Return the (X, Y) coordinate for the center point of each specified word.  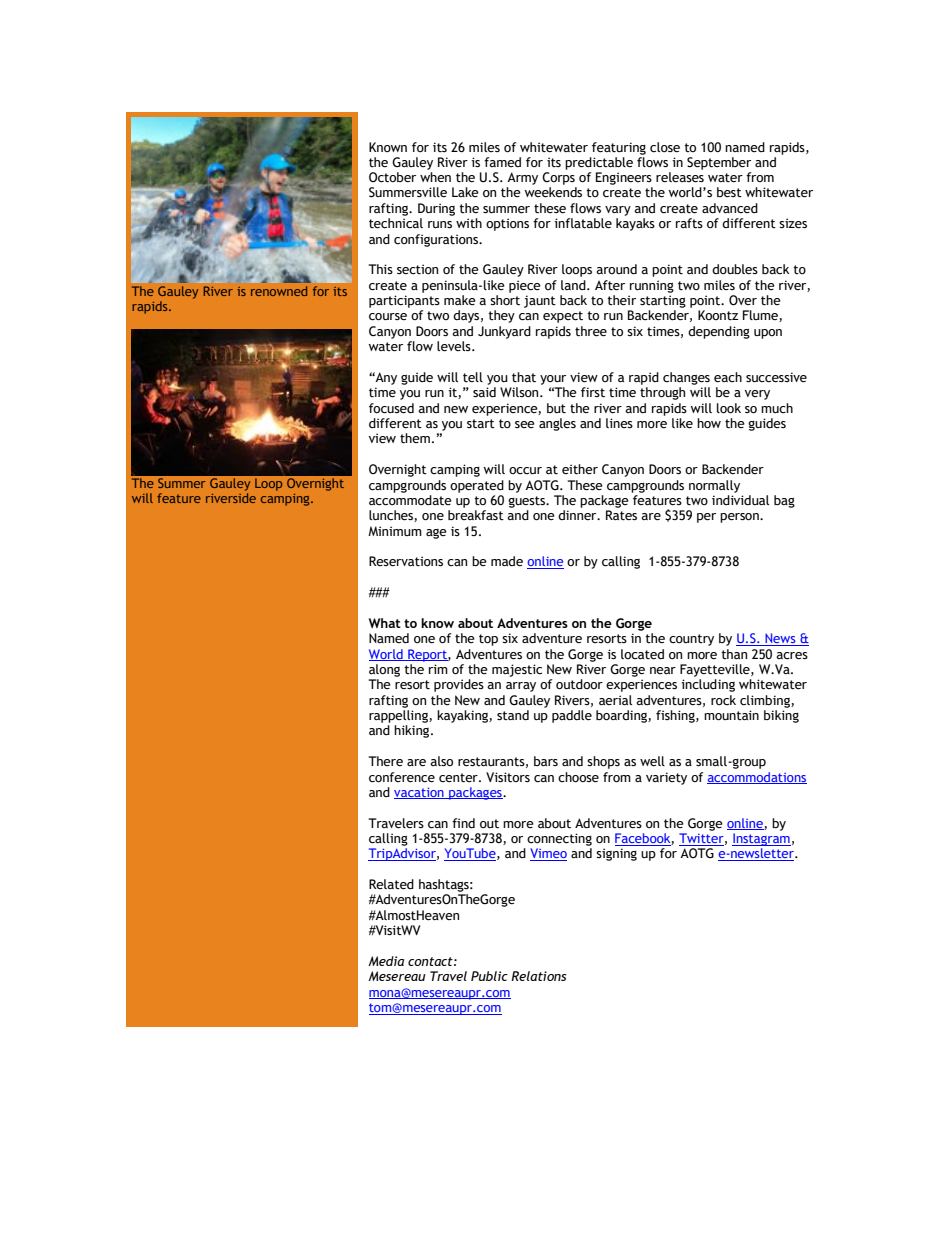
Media (386, 961)
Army (522, 178)
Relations (539, 976)
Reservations (406, 561)
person (740, 518)
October (392, 177)
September (719, 163)
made (507, 561)
